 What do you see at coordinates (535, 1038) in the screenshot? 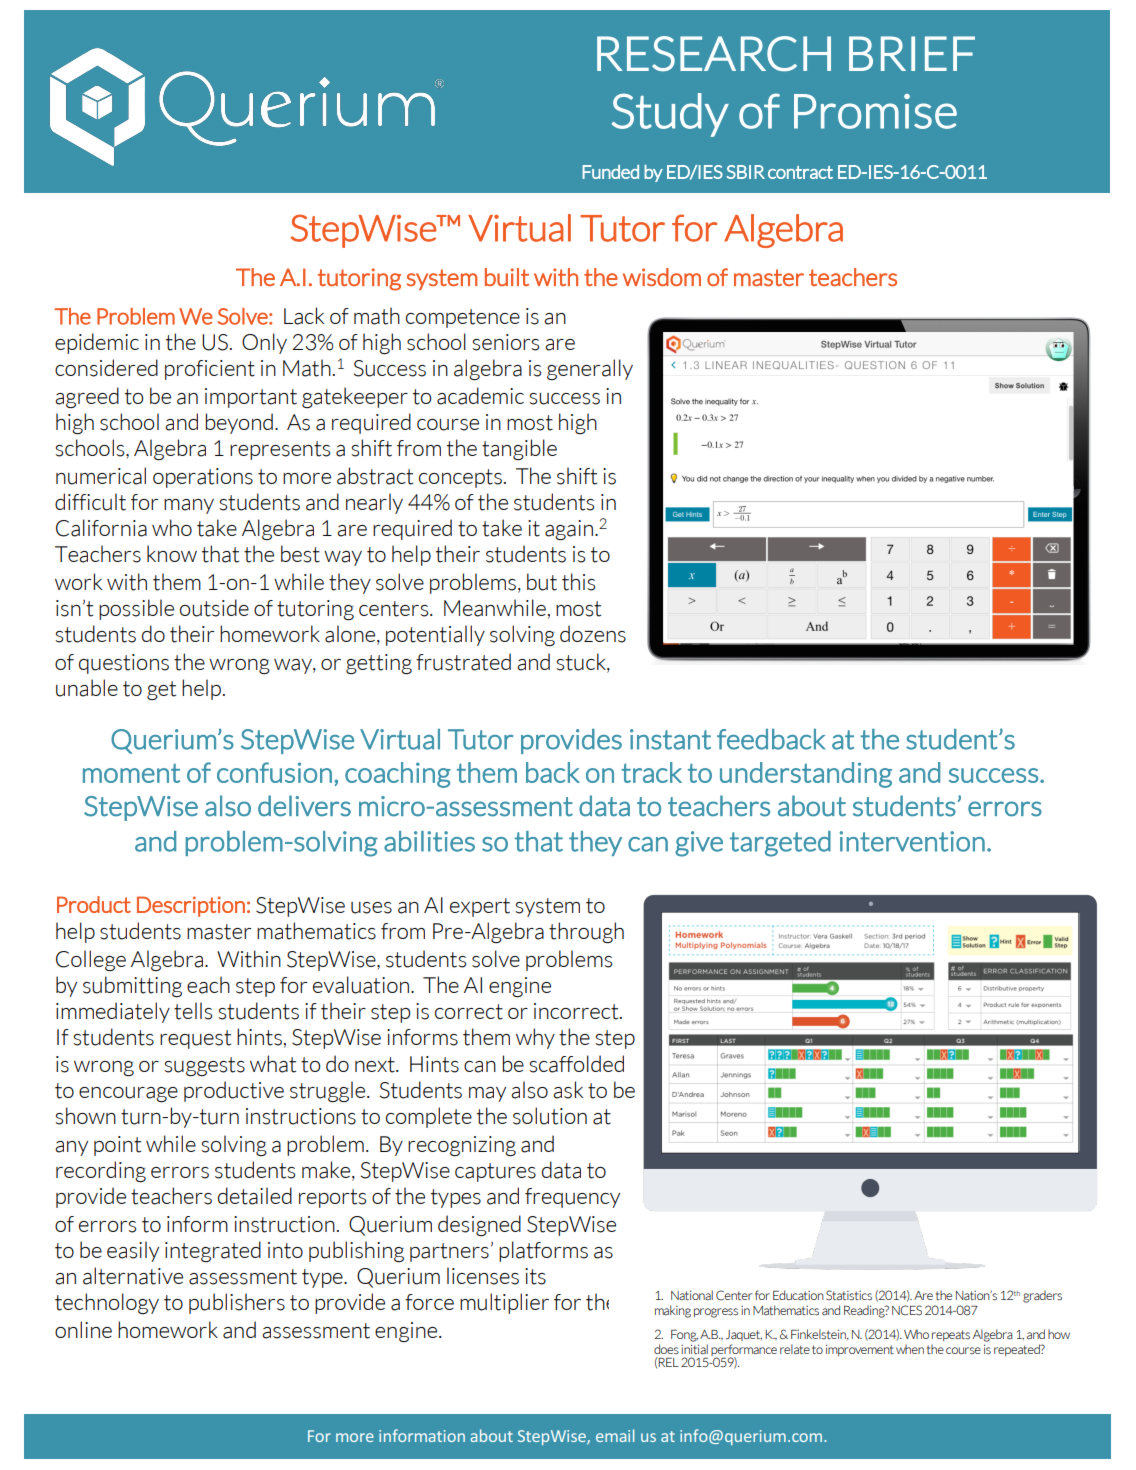
I see `why` at bounding box center [535, 1038].
